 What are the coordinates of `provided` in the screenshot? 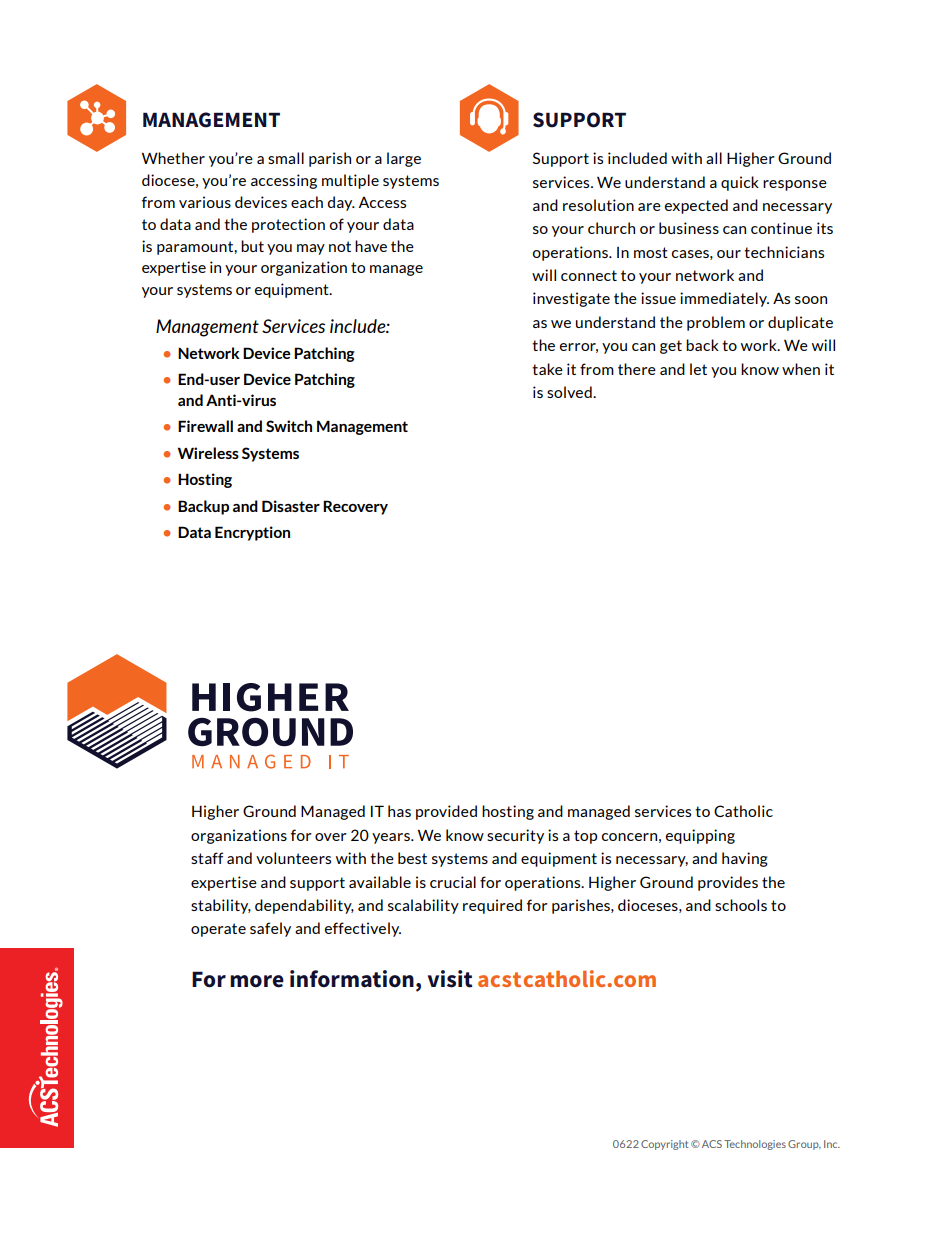 It's located at (446, 812).
